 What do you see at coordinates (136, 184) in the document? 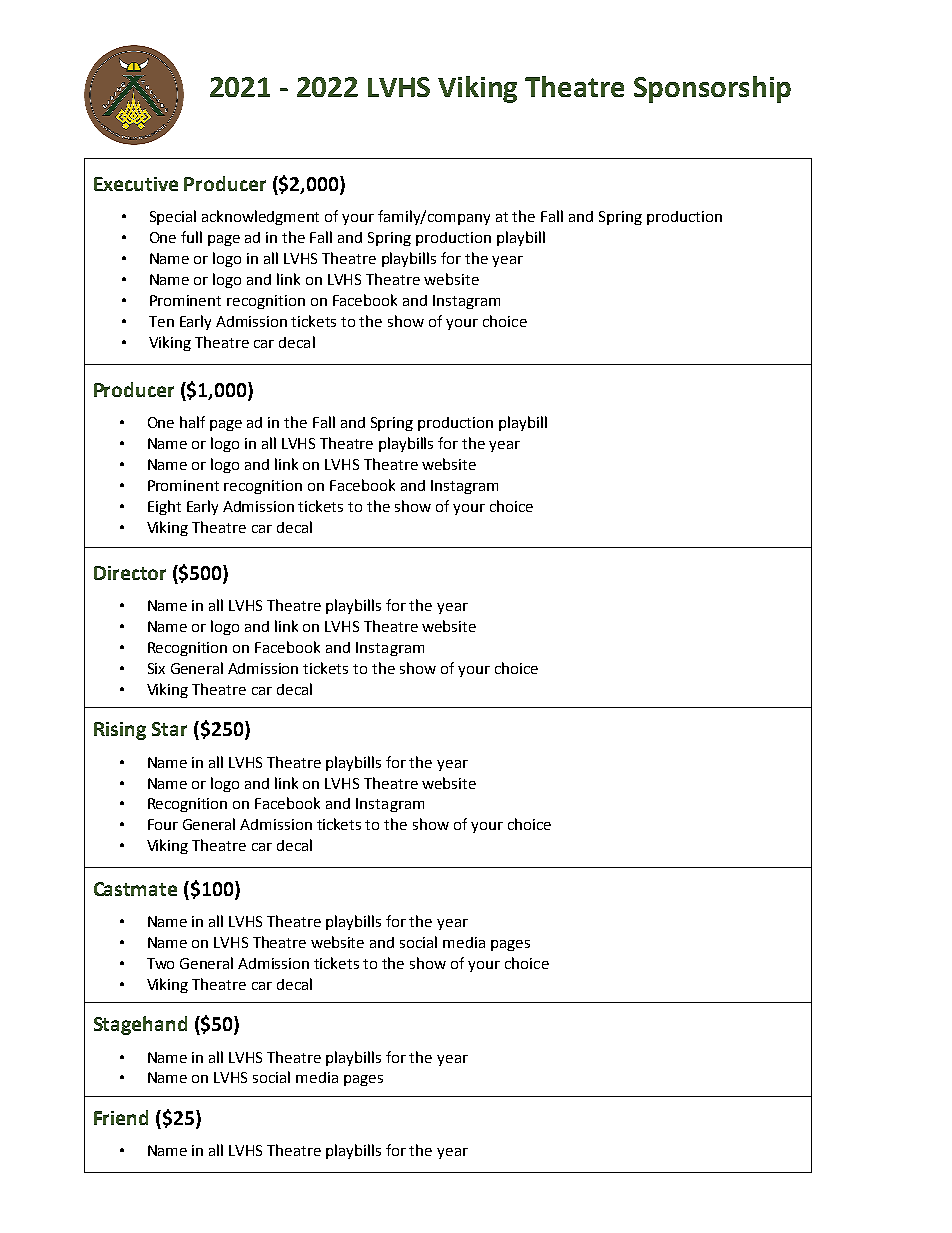
I see `Executive` at bounding box center [136, 184].
